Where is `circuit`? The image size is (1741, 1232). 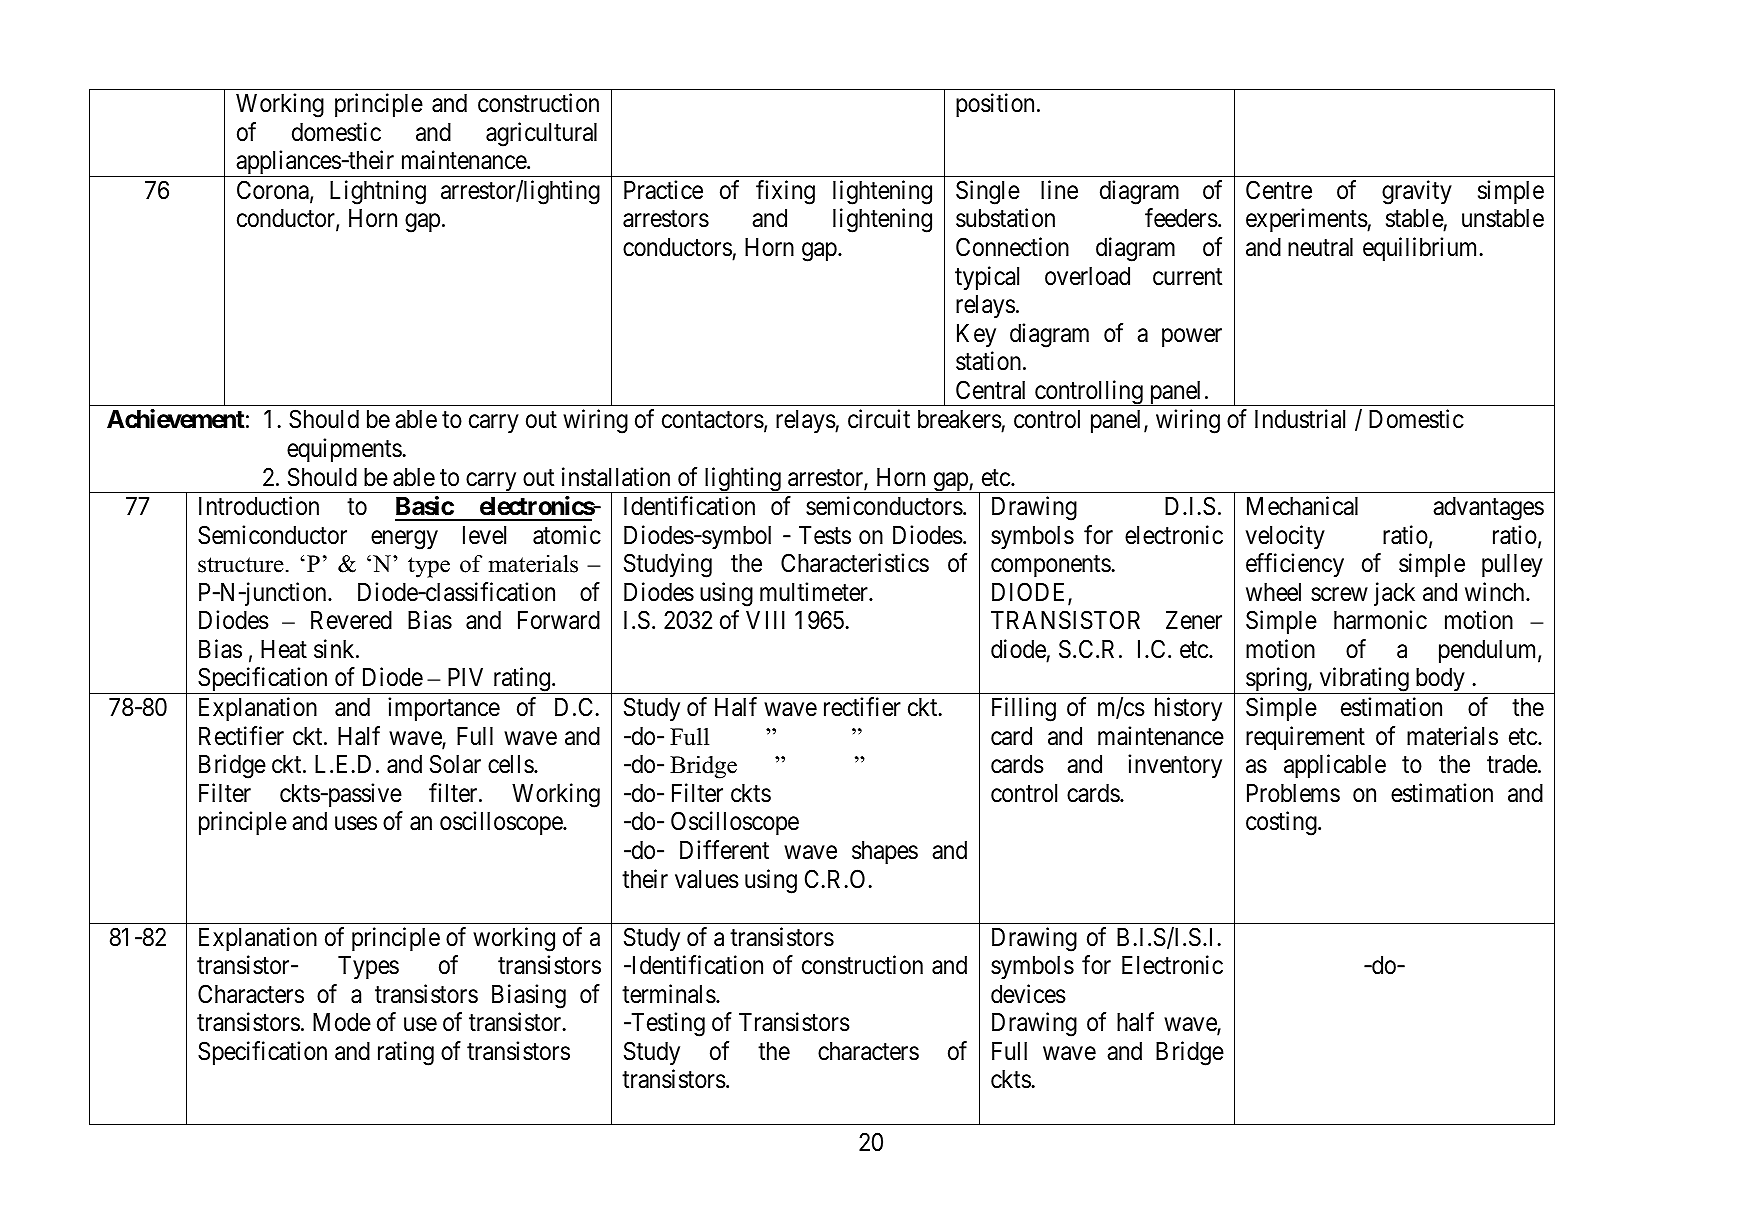
circuit is located at coordinates (879, 419).
